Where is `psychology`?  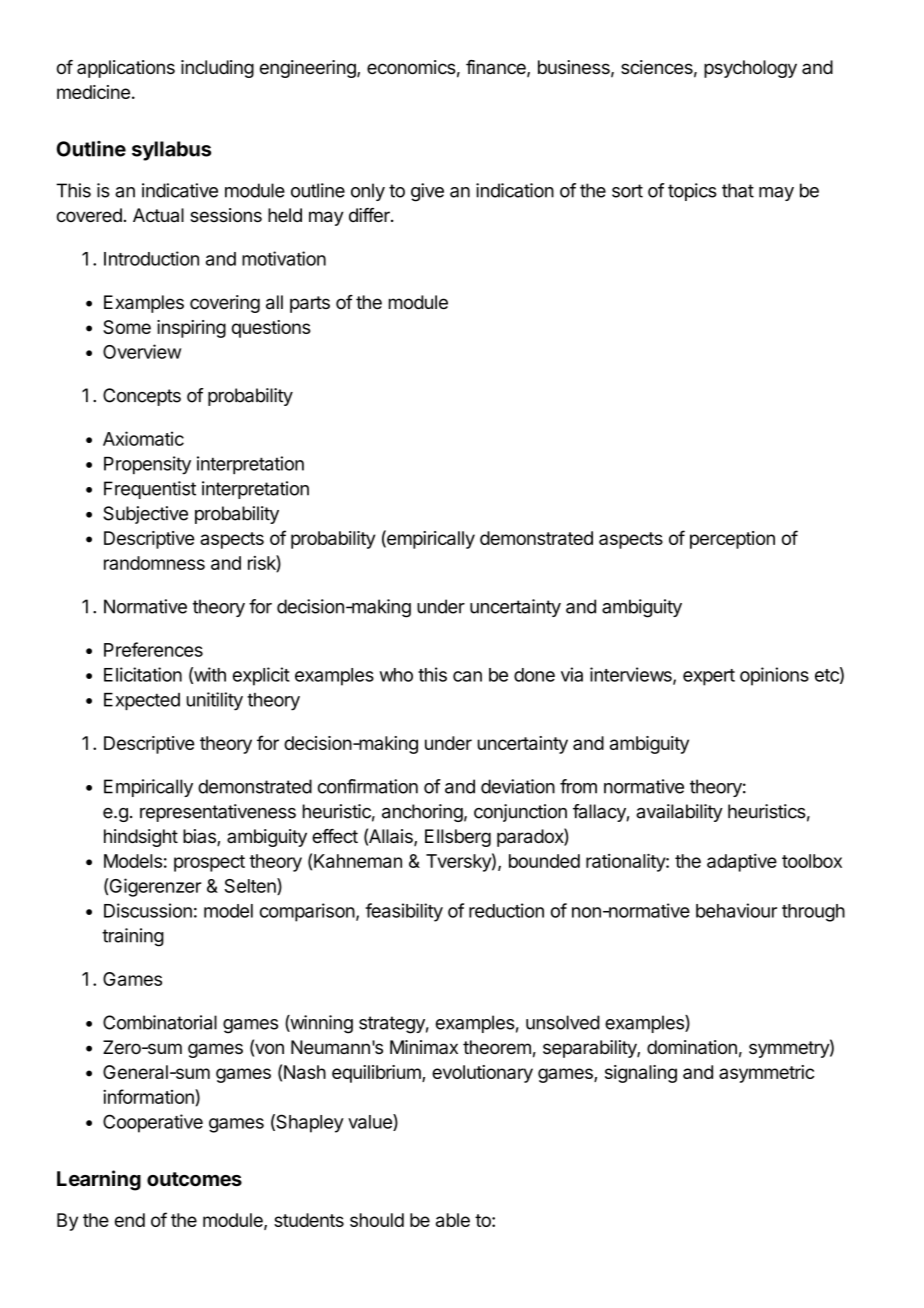
psychology is located at coordinates (750, 69).
